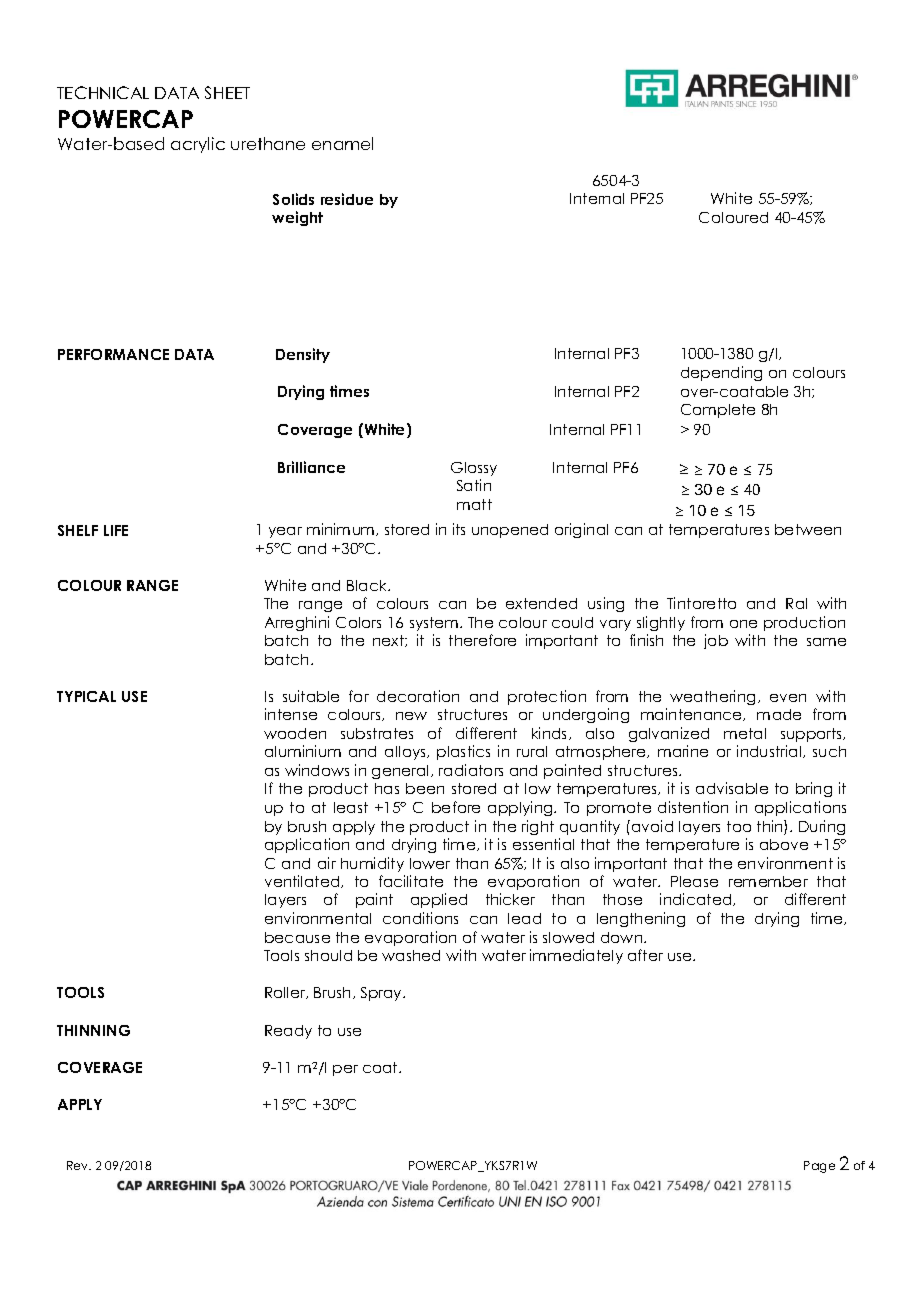 The height and width of the image is (1308, 924). What do you see at coordinates (303, 881) in the image?
I see `ventilated` at bounding box center [303, 881].
